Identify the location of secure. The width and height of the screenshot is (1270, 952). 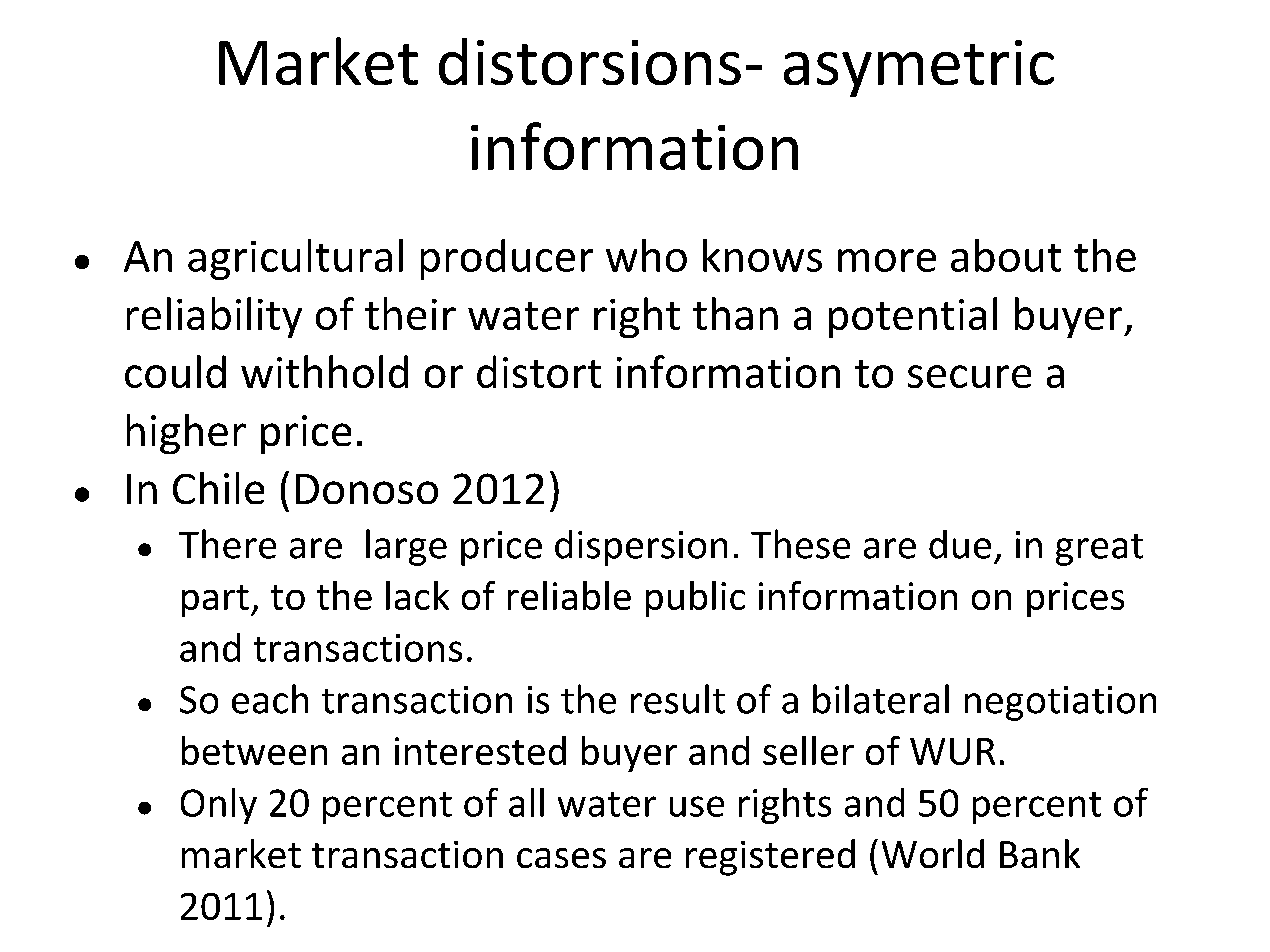
(969, 376).
